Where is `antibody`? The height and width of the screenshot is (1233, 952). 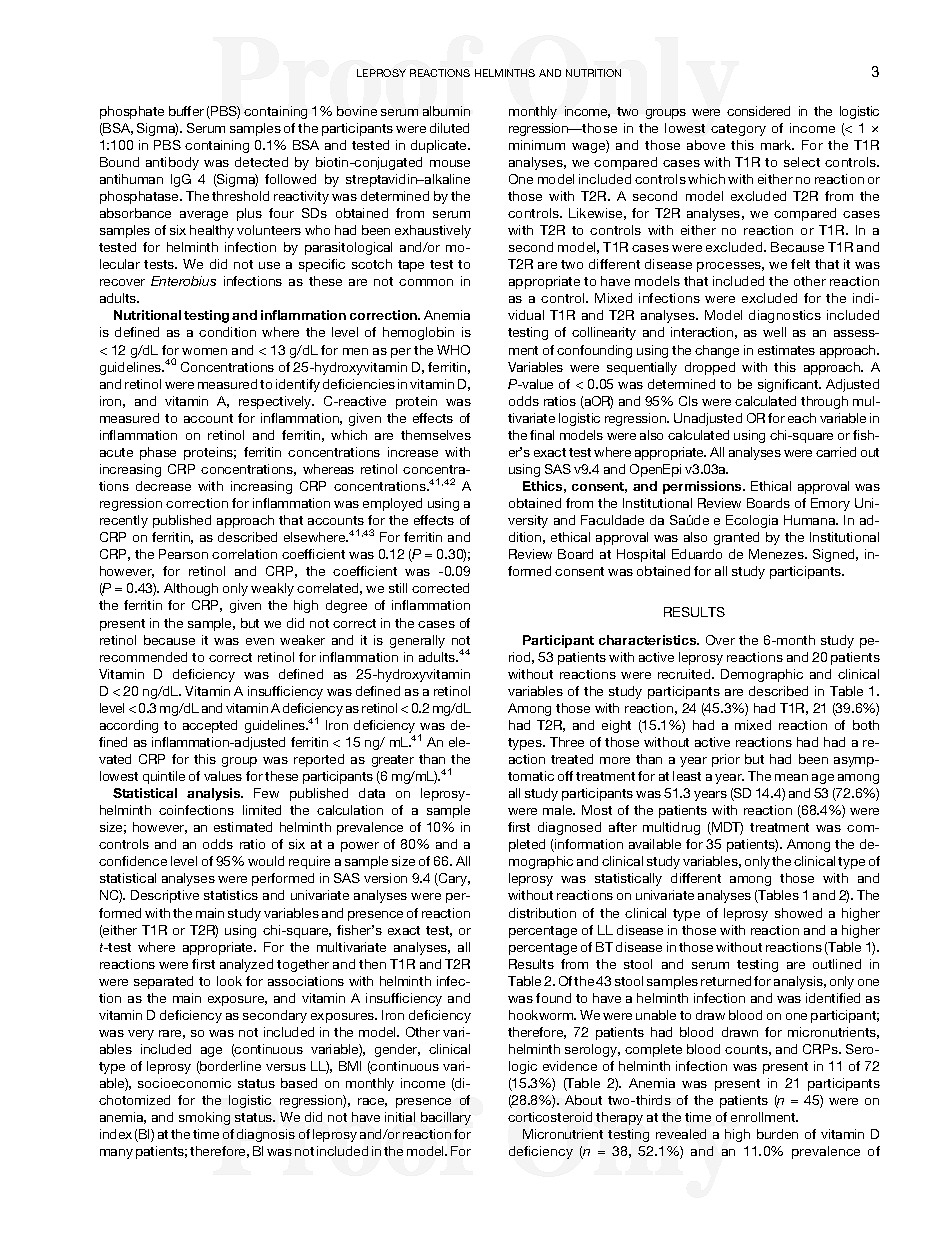
antibody is located at coordinates (172, 163).
